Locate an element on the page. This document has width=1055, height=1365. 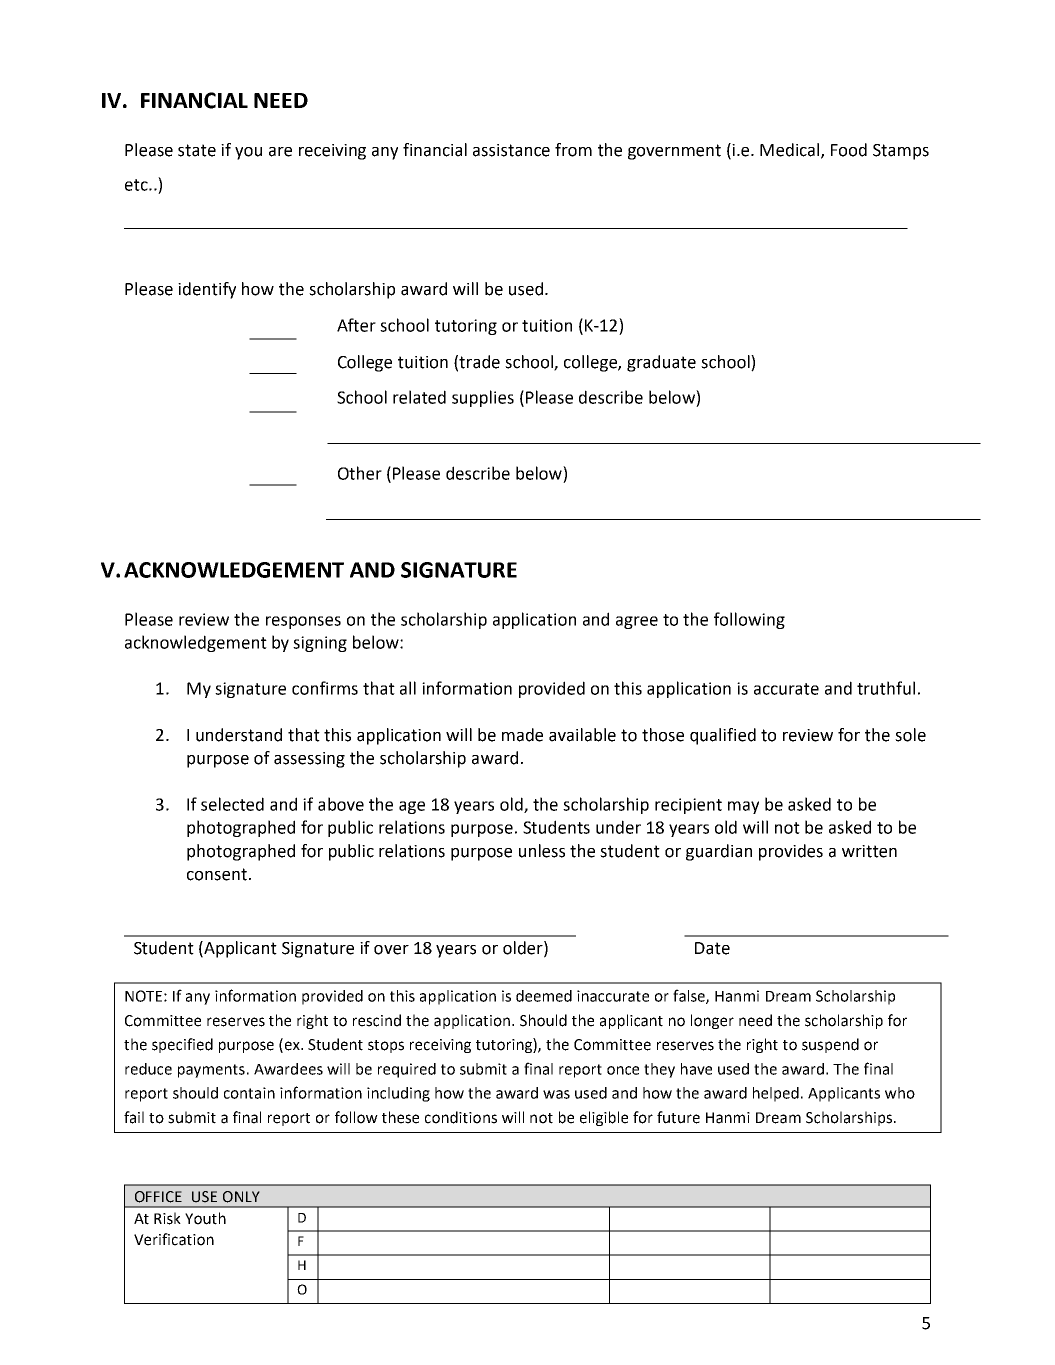
supplies is located at coordinates (483, 398).
